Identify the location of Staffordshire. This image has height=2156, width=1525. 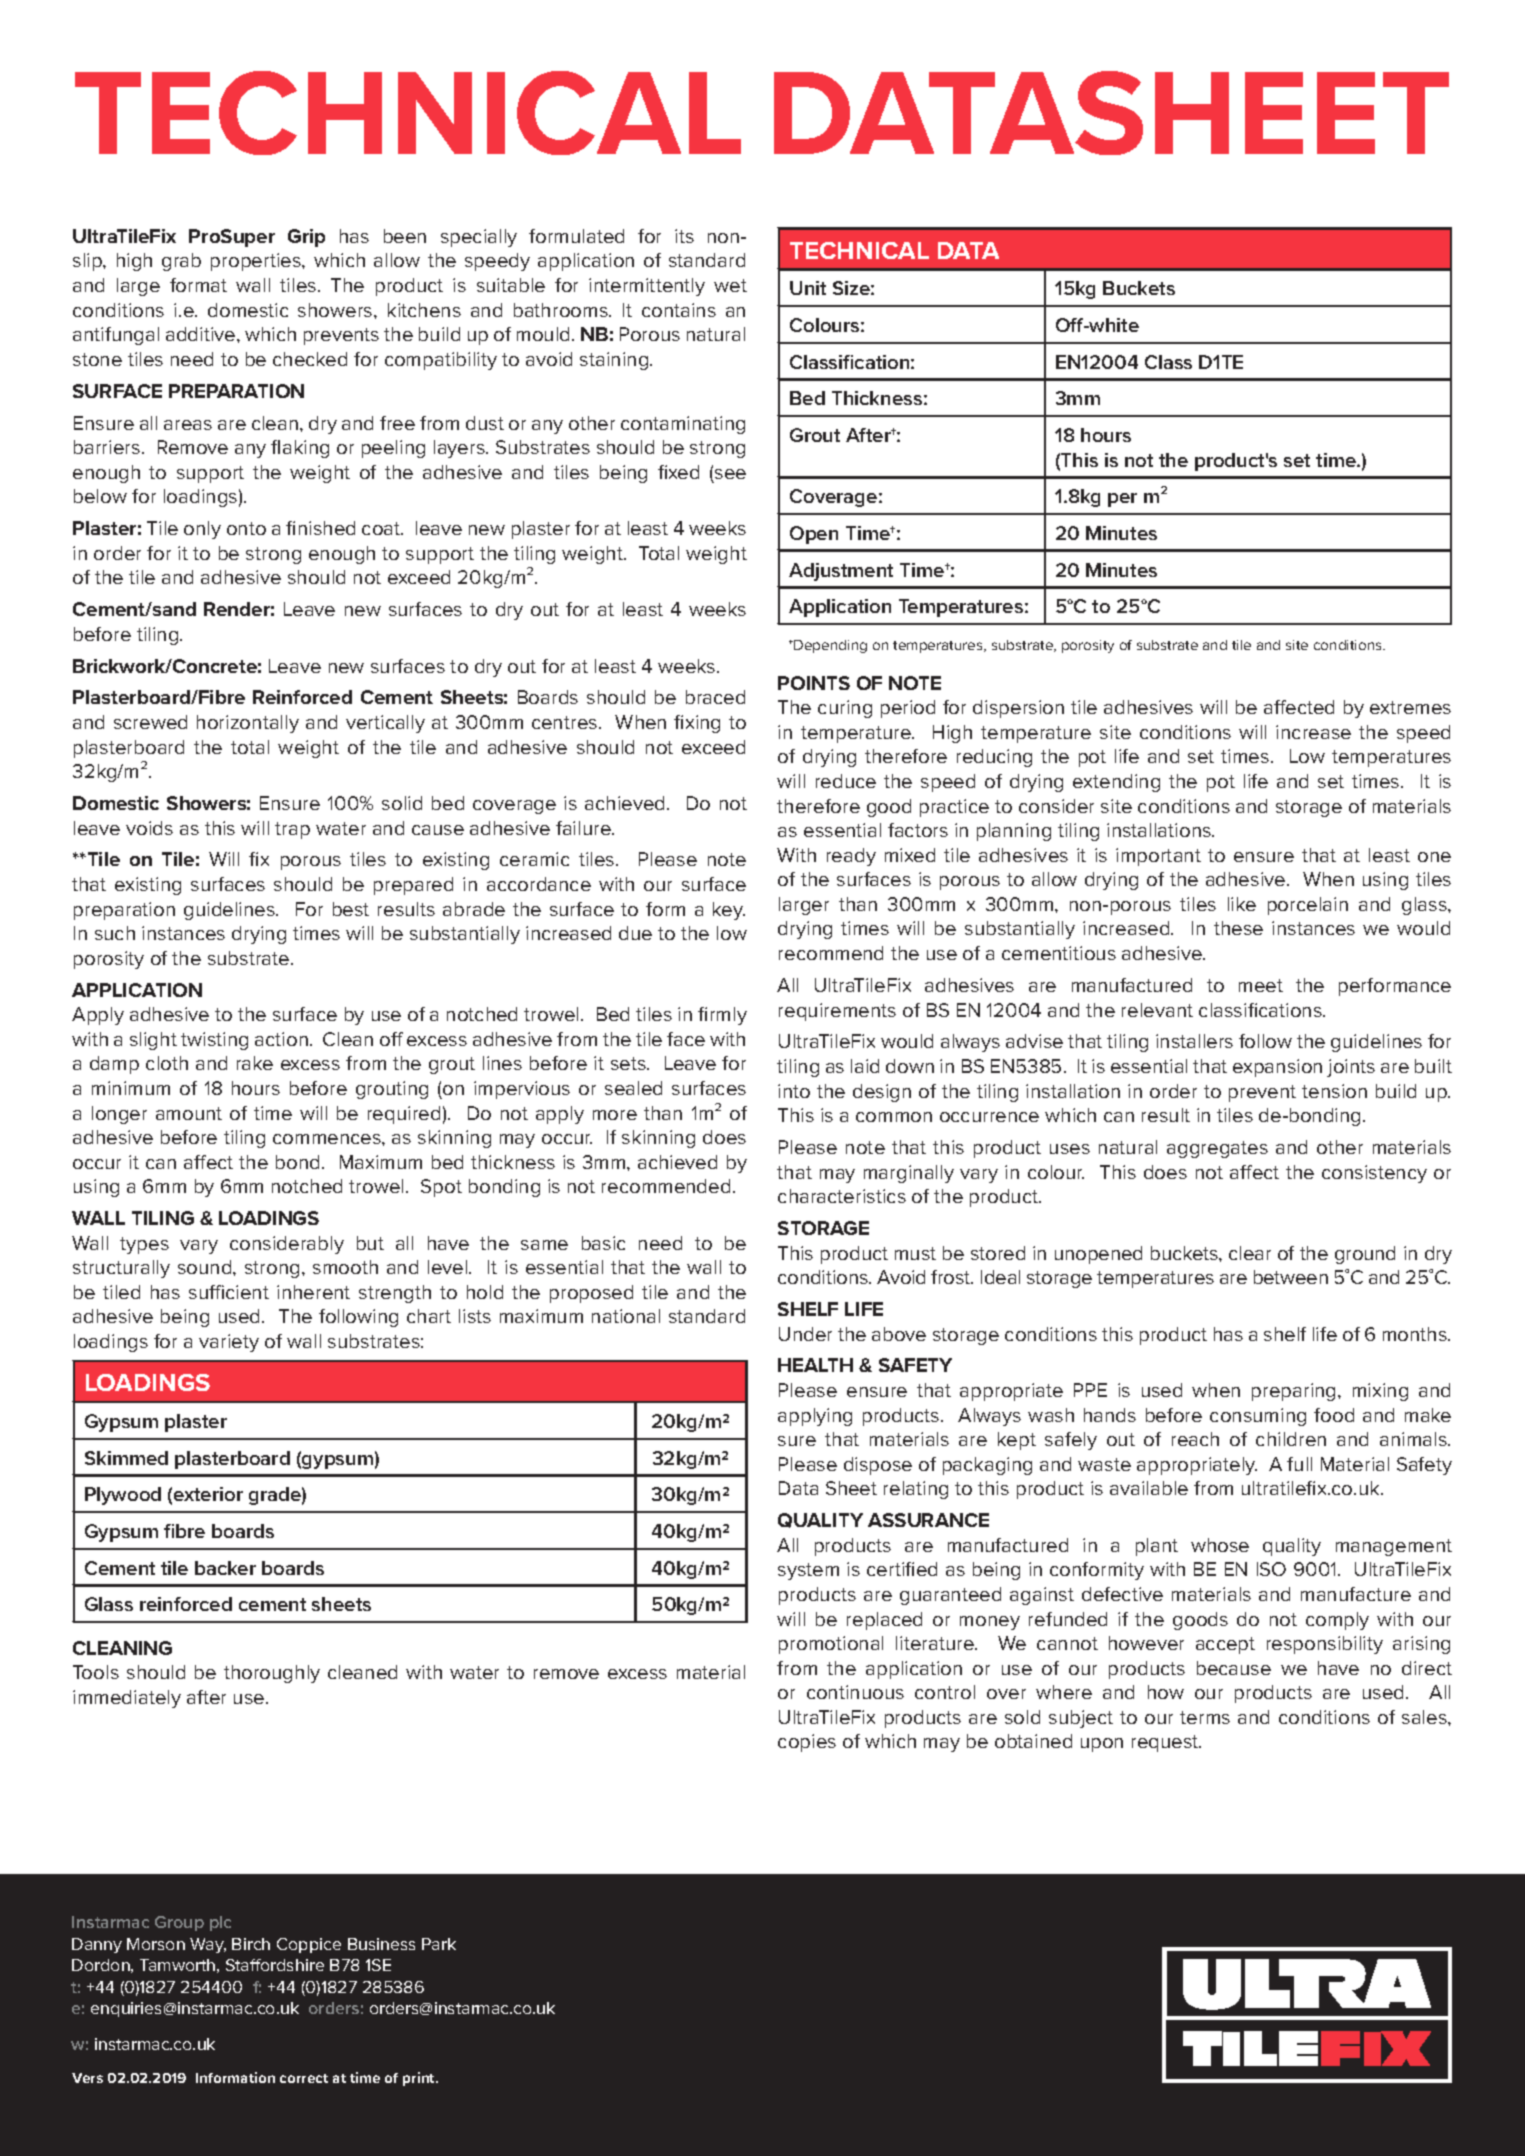
(275, 1965).
